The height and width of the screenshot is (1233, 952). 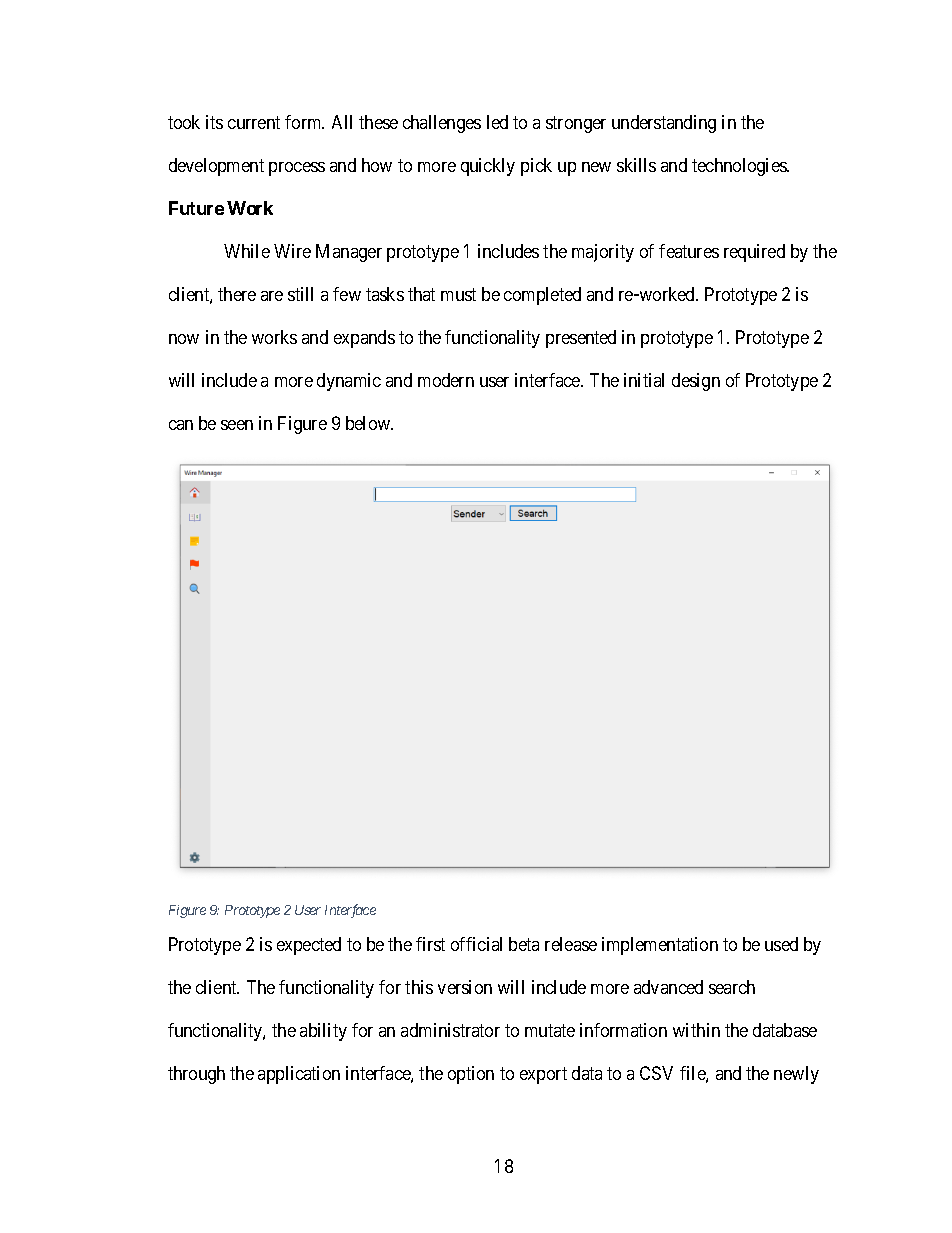 I want to click on current, so click(x=254, y=122).
